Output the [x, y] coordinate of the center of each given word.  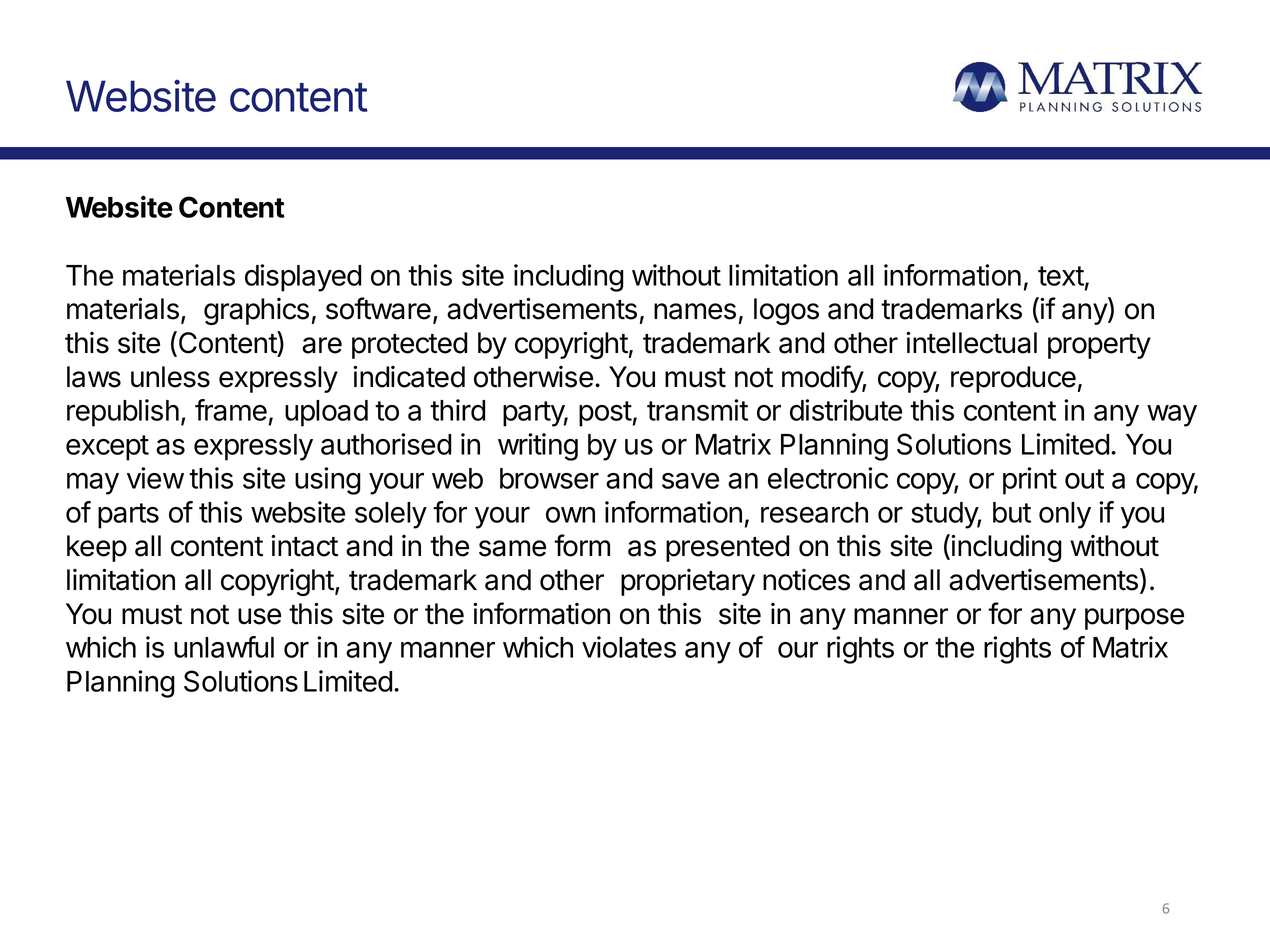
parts [128, 516]
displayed [303, 278]
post [605, 414]
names [695, 311]
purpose [1134, 619]
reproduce [1013, 379]
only [1065, 515]
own [570, 515]
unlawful [224, 647]
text [1061, 276]
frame [231, 410]
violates [629, 647]
